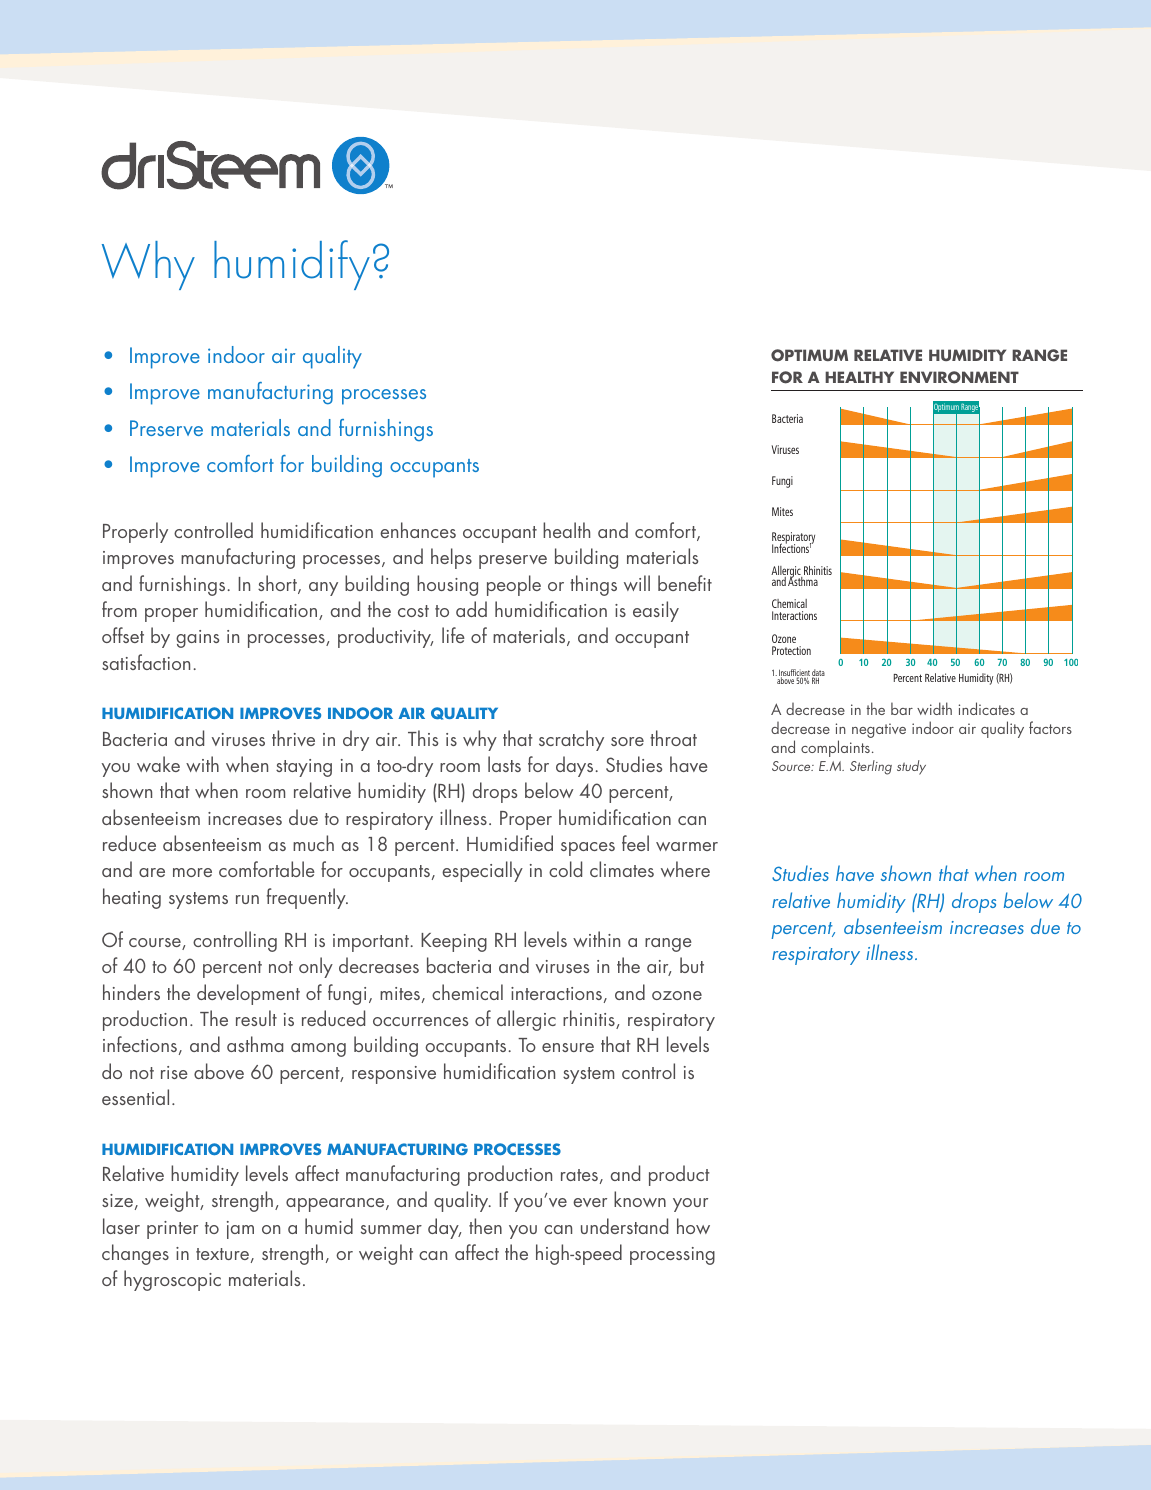  Describe the element at coordinates (911, 767) in the image. I see `study` at that location.
